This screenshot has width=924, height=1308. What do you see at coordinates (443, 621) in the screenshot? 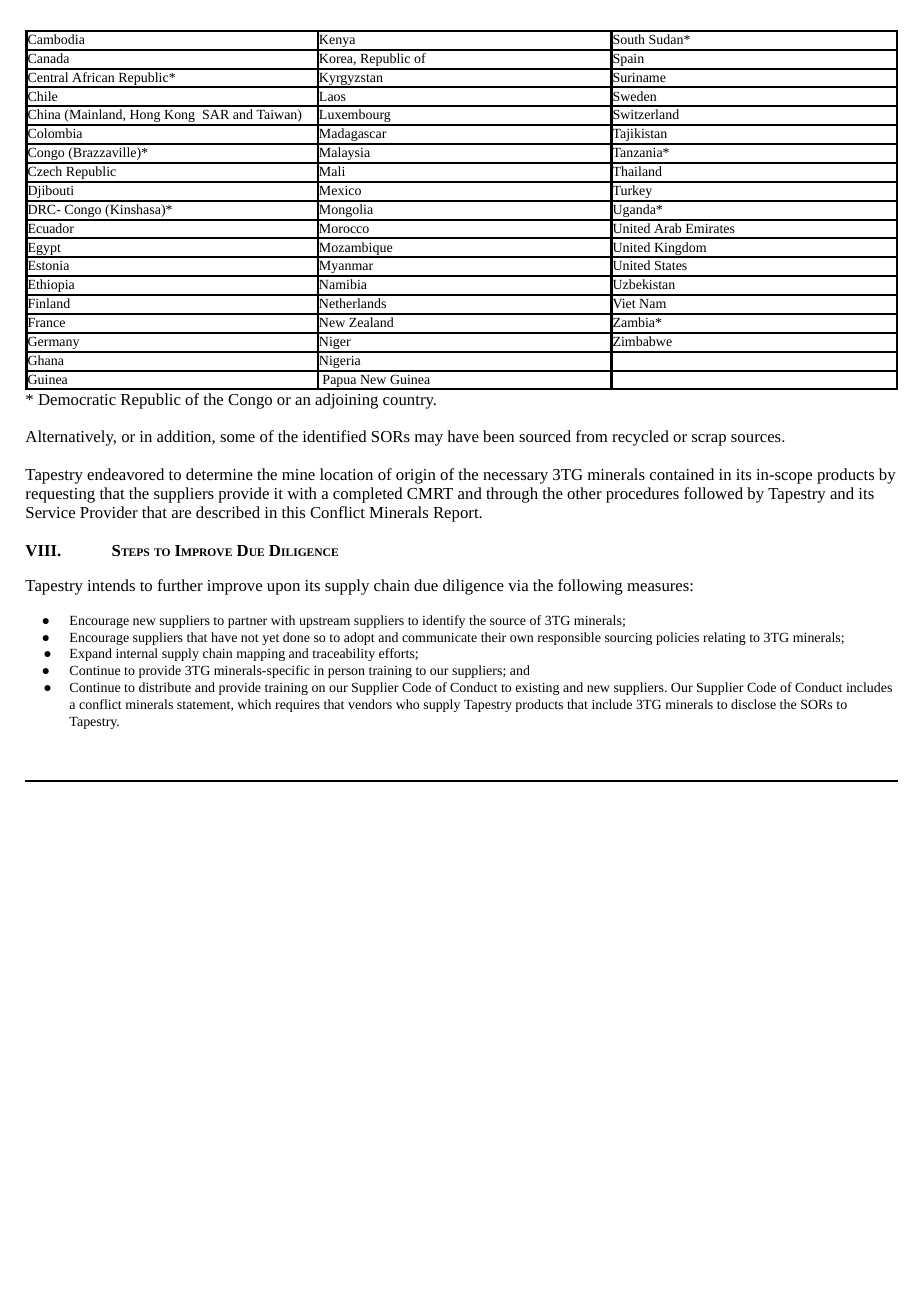
I see `identify` at bounding box center [443, 621].
